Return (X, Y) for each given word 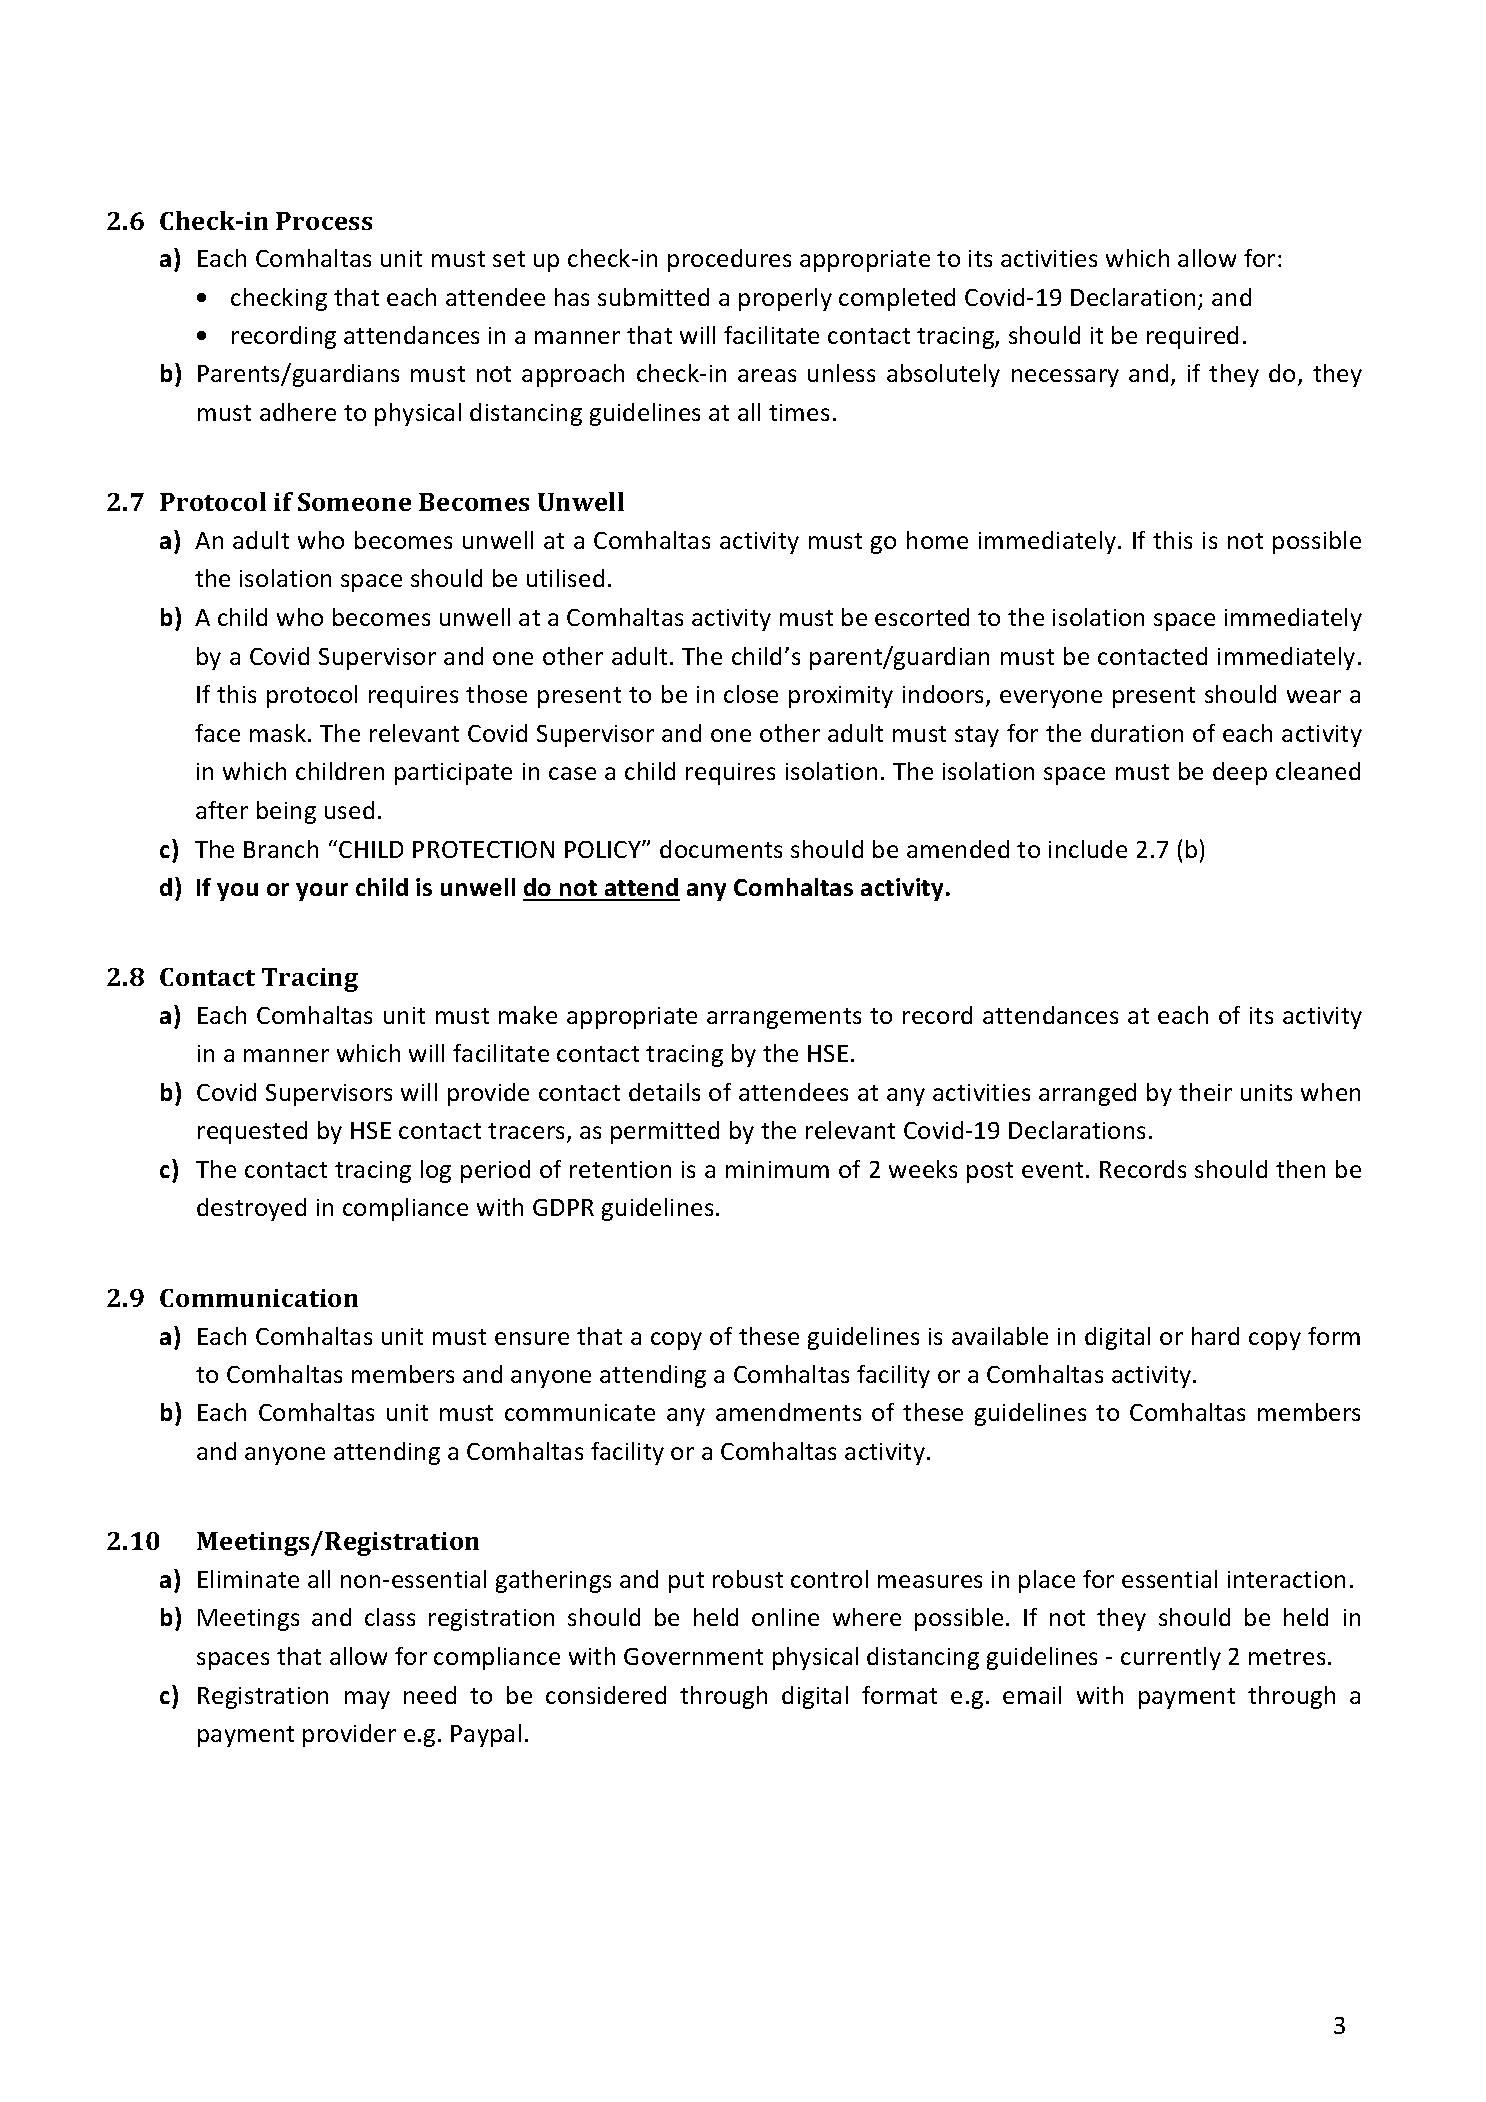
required (1192, 337)
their (1205, 1092)
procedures (729, 260)
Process (324, 221)
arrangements (784, 1018)
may (367, 1700)
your (322, 892)
